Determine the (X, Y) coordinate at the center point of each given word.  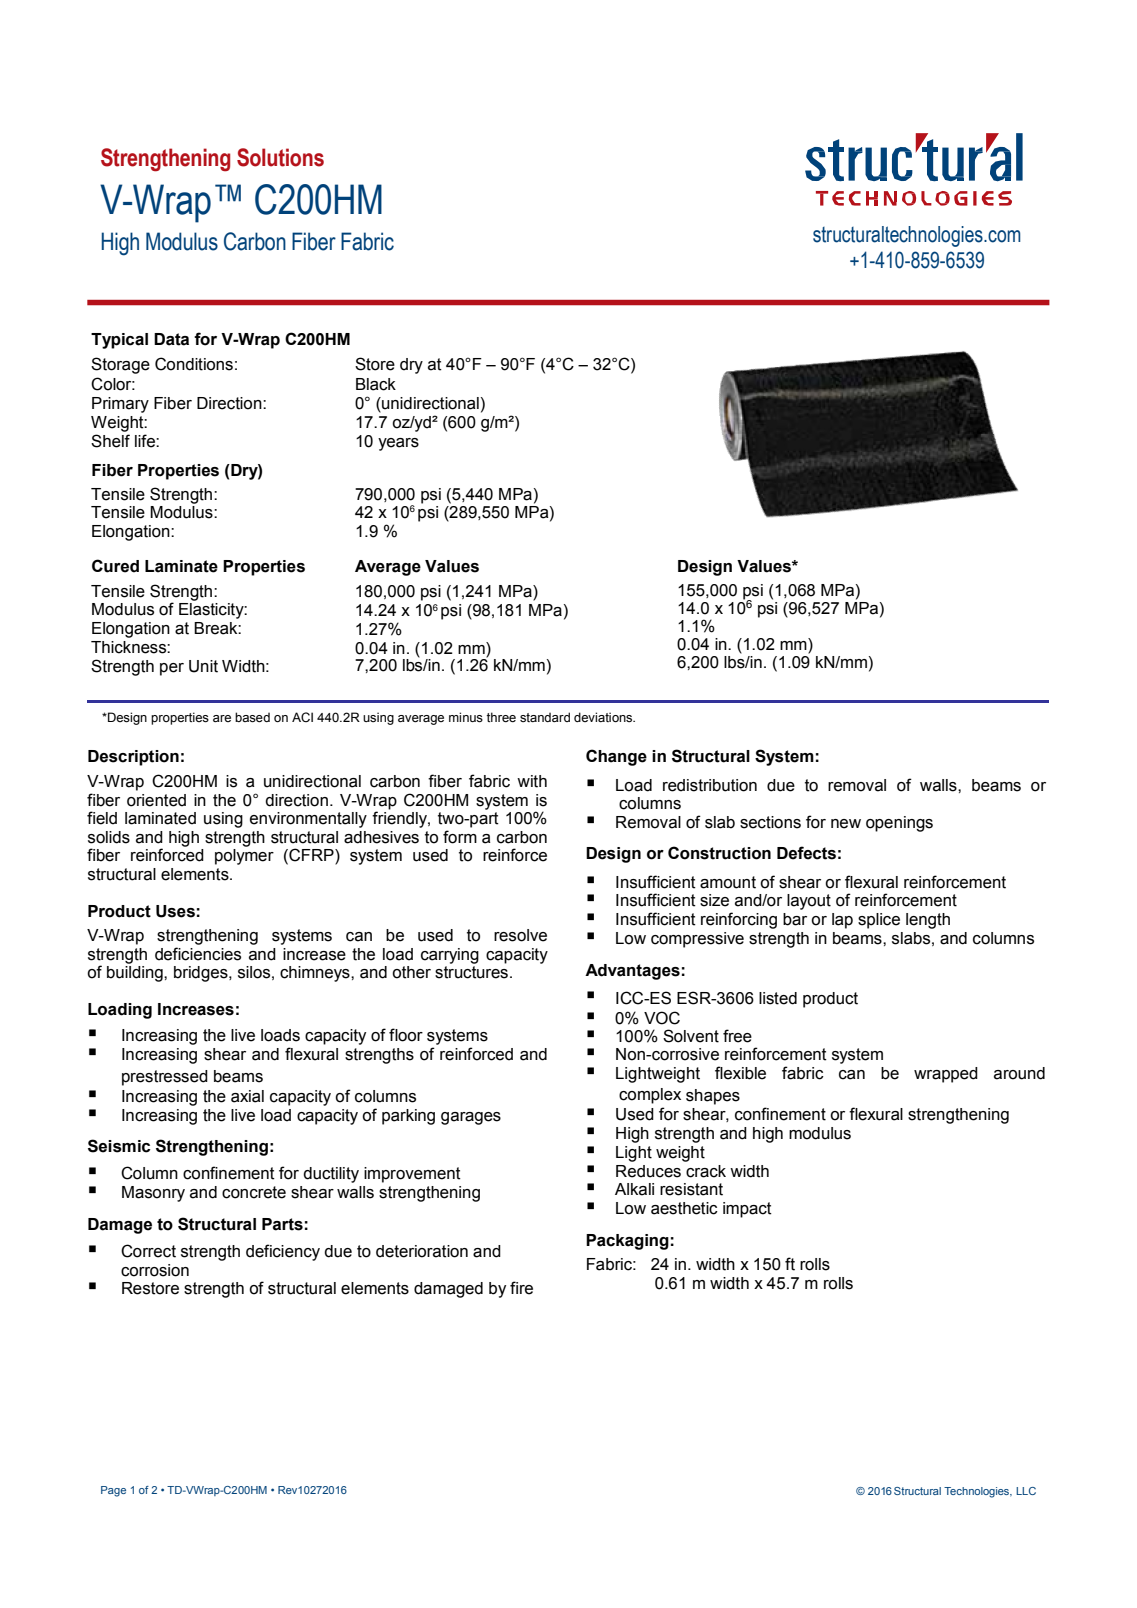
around (1019, 1073)
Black (376, 384)
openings (899, 824)
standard (545, 717)
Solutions (280, 157)
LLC (1026, 1491)
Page (113, 1491)
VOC (662, 1018)
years (398, 444)
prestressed (165, 1078)
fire (521, 1288)
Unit (203, 666)
